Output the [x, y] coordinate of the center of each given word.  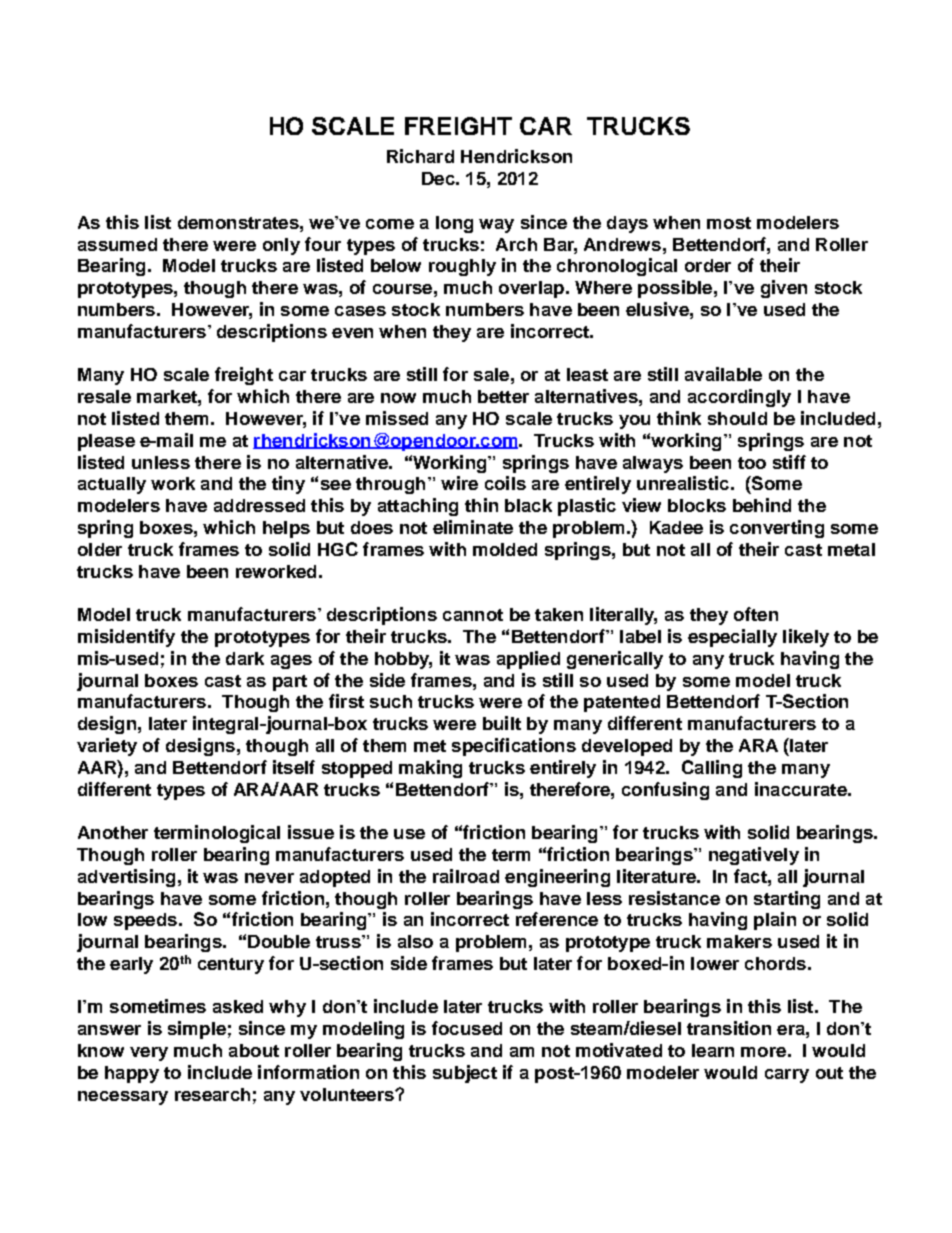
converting [777, 529]
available [723, 374]
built [502, 723]
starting [787, 900]
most [729, 223]
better [503, 396]
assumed [117, 244]
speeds [145, 921]
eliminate [473, 527]
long [454, 224]
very [149, 1054]
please [106, 442]
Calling [712, 769]
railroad [466, 876]
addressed [259, 505]
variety [107, 747]
